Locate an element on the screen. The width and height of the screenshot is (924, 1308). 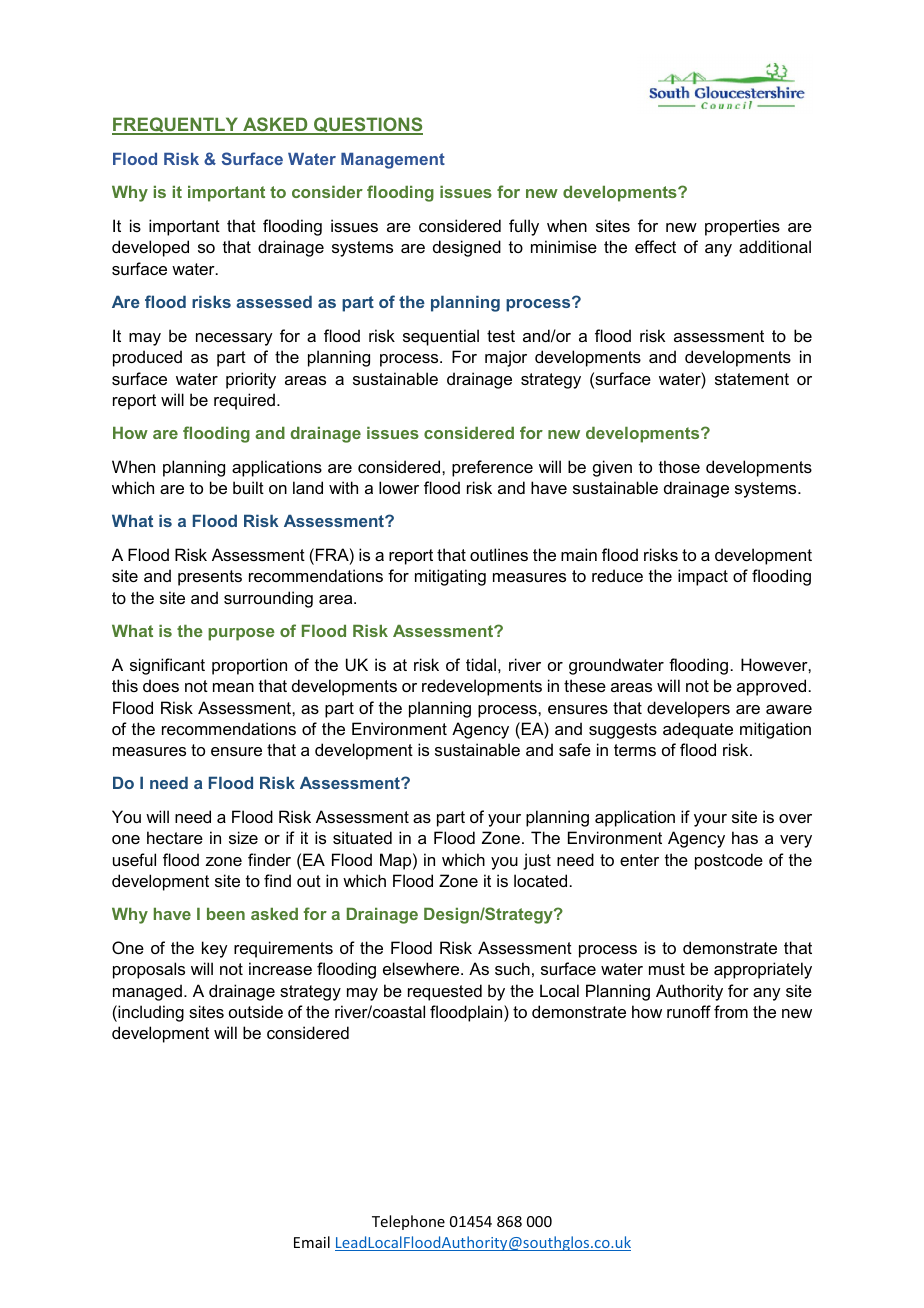
those is located at coordinates (679, 466).
